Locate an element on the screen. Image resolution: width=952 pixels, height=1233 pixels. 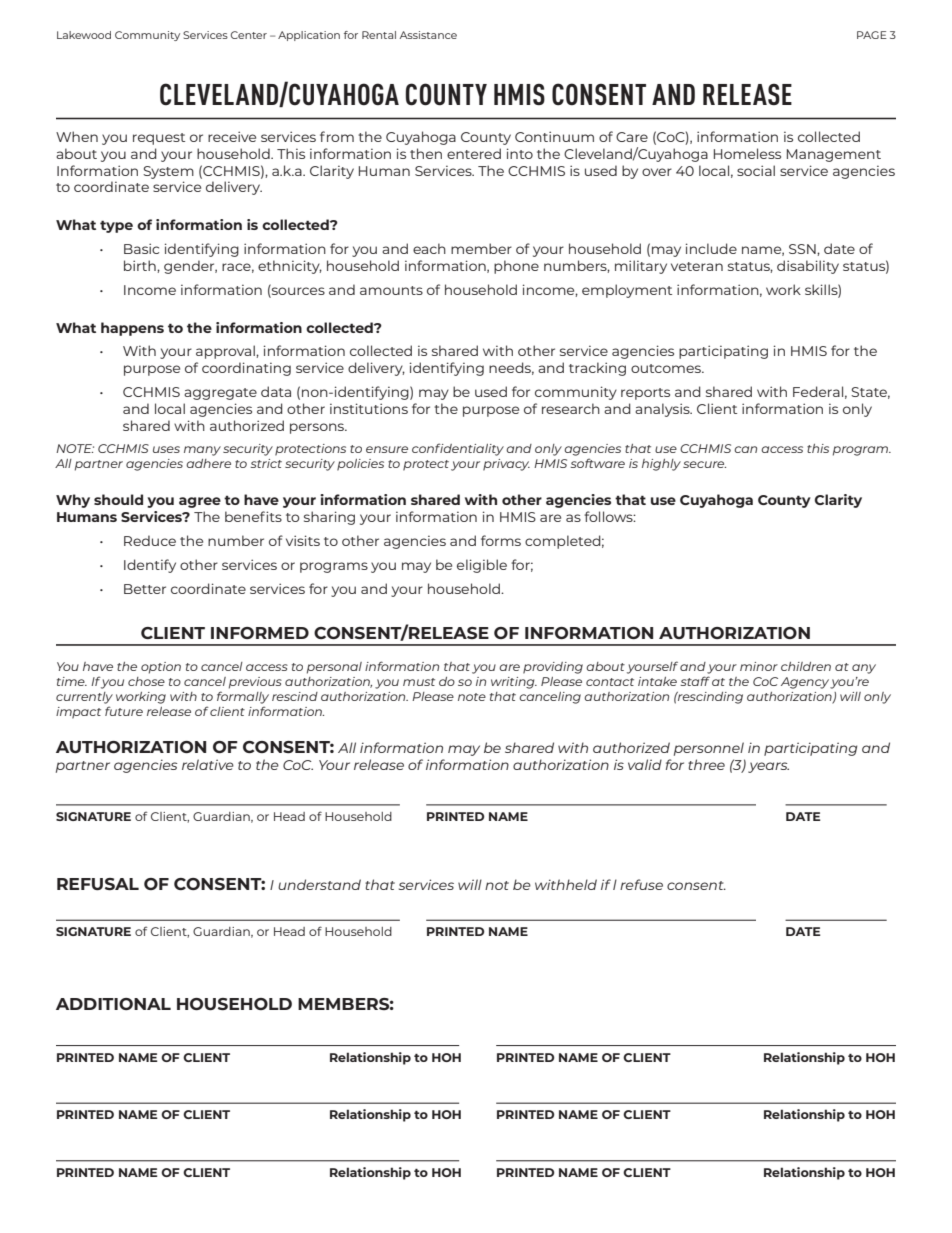
phone is located at coordinates (516, 267).
